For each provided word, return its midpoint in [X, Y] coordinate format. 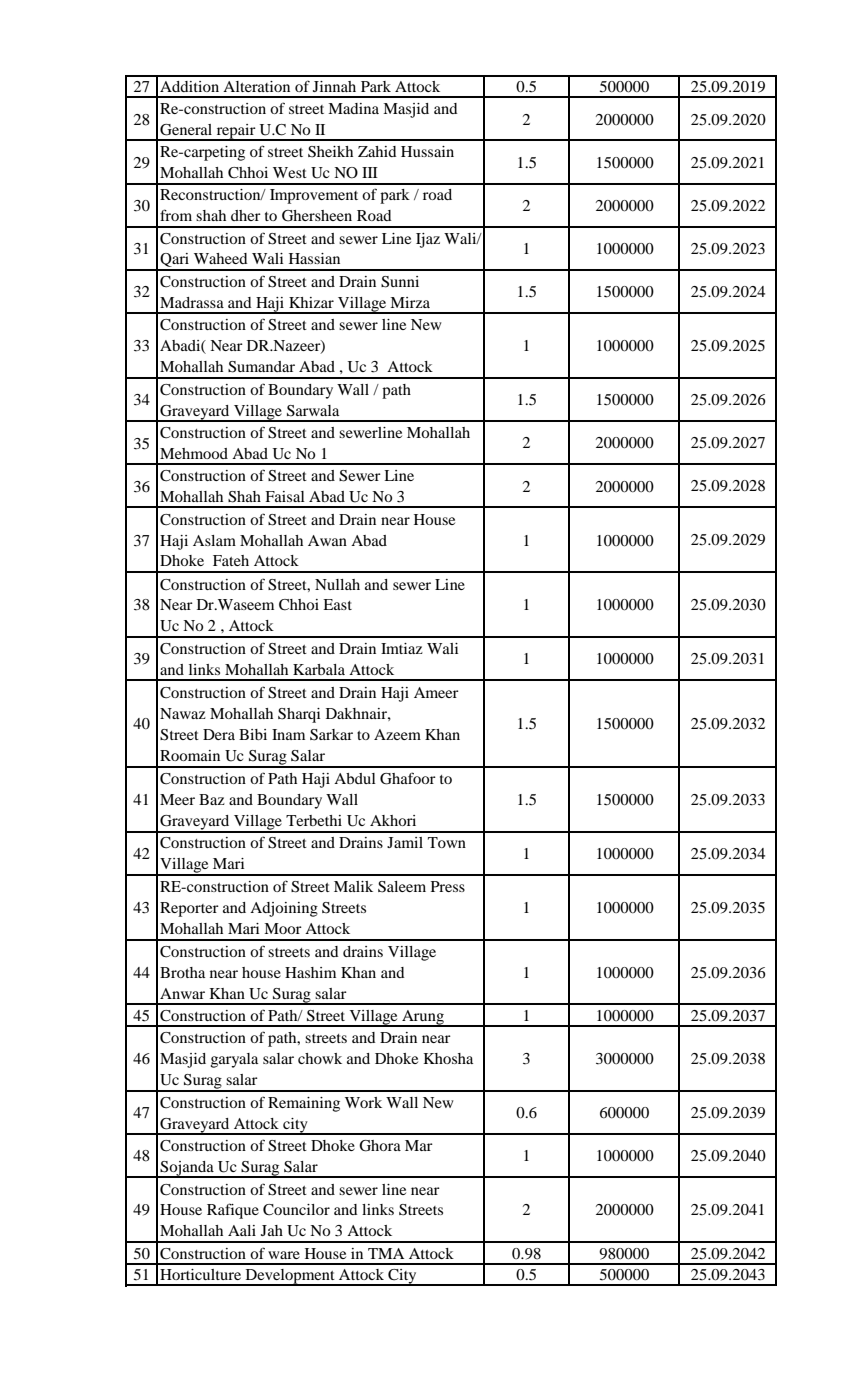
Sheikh [330, 152]
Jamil [405, 842]
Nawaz [183, 713]
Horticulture [200, 1274]
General [186, 130]
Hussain [427, 151]
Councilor [296, 1210]
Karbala [319, 669]
